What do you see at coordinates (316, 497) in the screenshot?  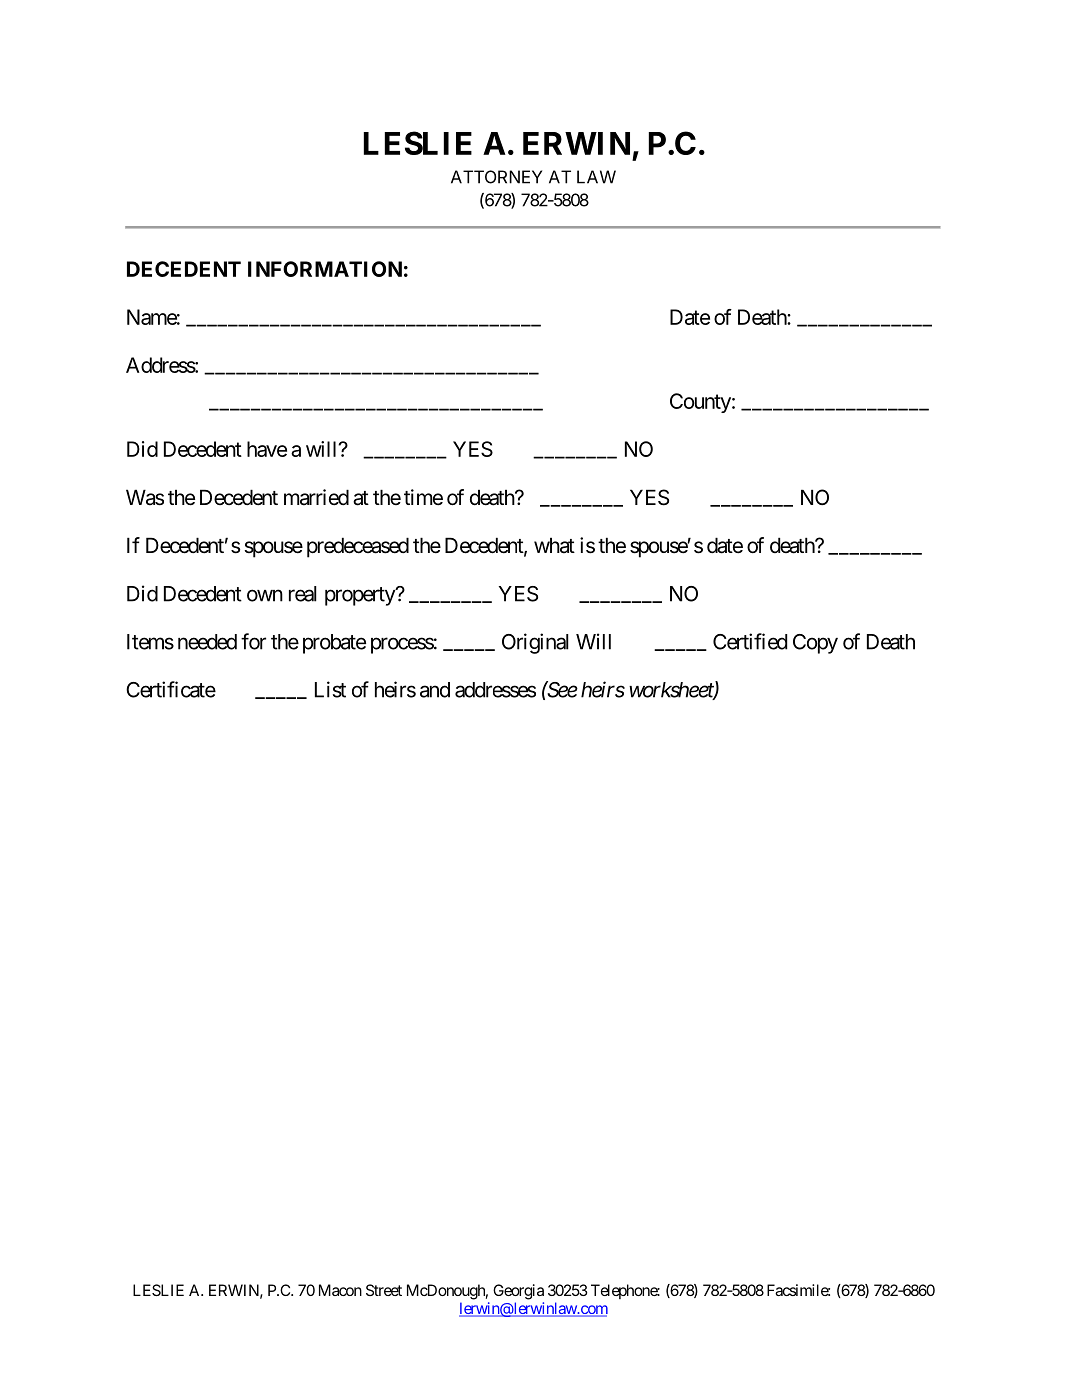 I see `married` at bounding box center [316, 497].
